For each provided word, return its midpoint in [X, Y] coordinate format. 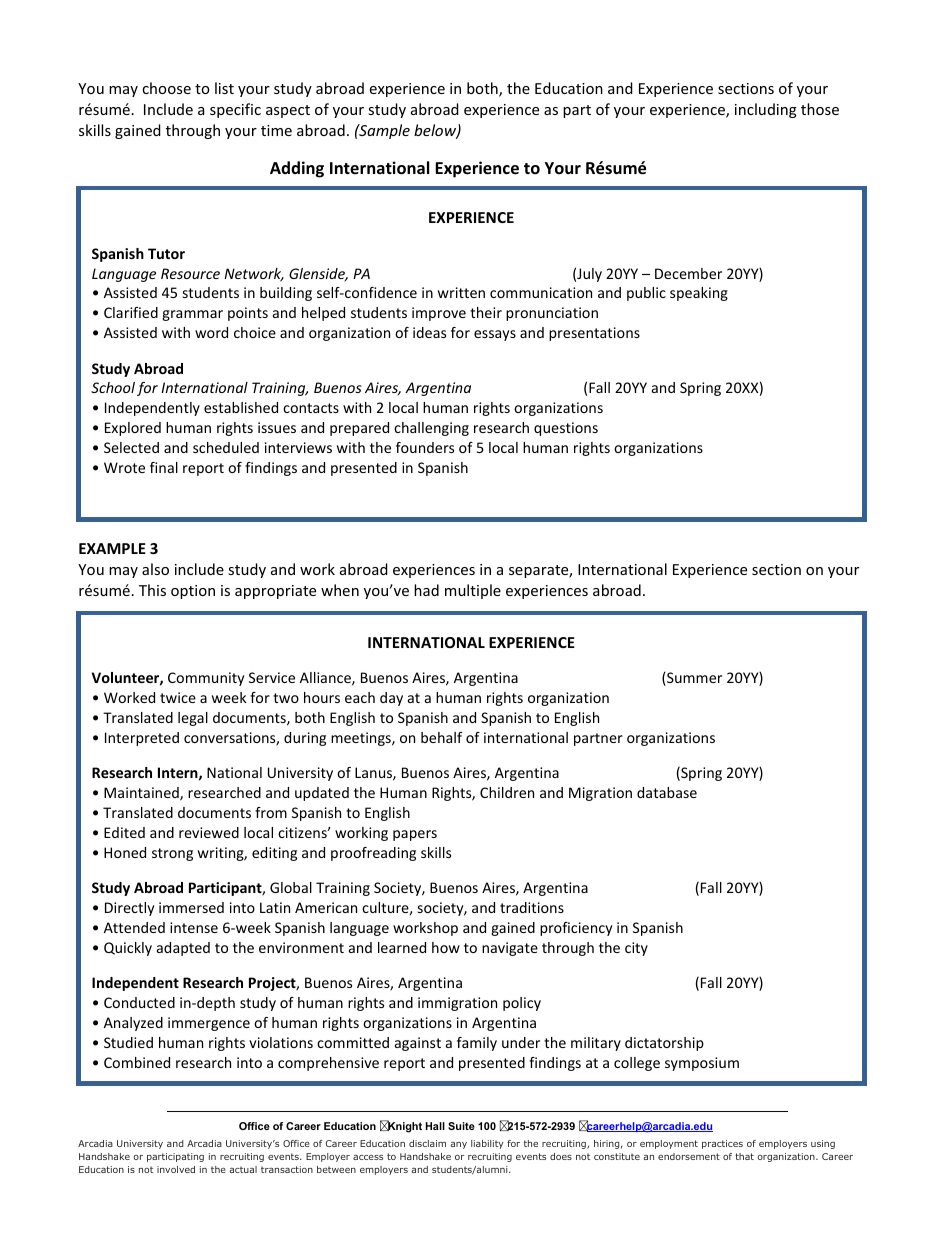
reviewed [209, 832]
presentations [594, 334]
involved [176, 1169]
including [766, 110]
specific [235, 110]
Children [507, 792]
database [667, 792]
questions [566, 429]
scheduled [226, 447]
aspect [288, 111]
